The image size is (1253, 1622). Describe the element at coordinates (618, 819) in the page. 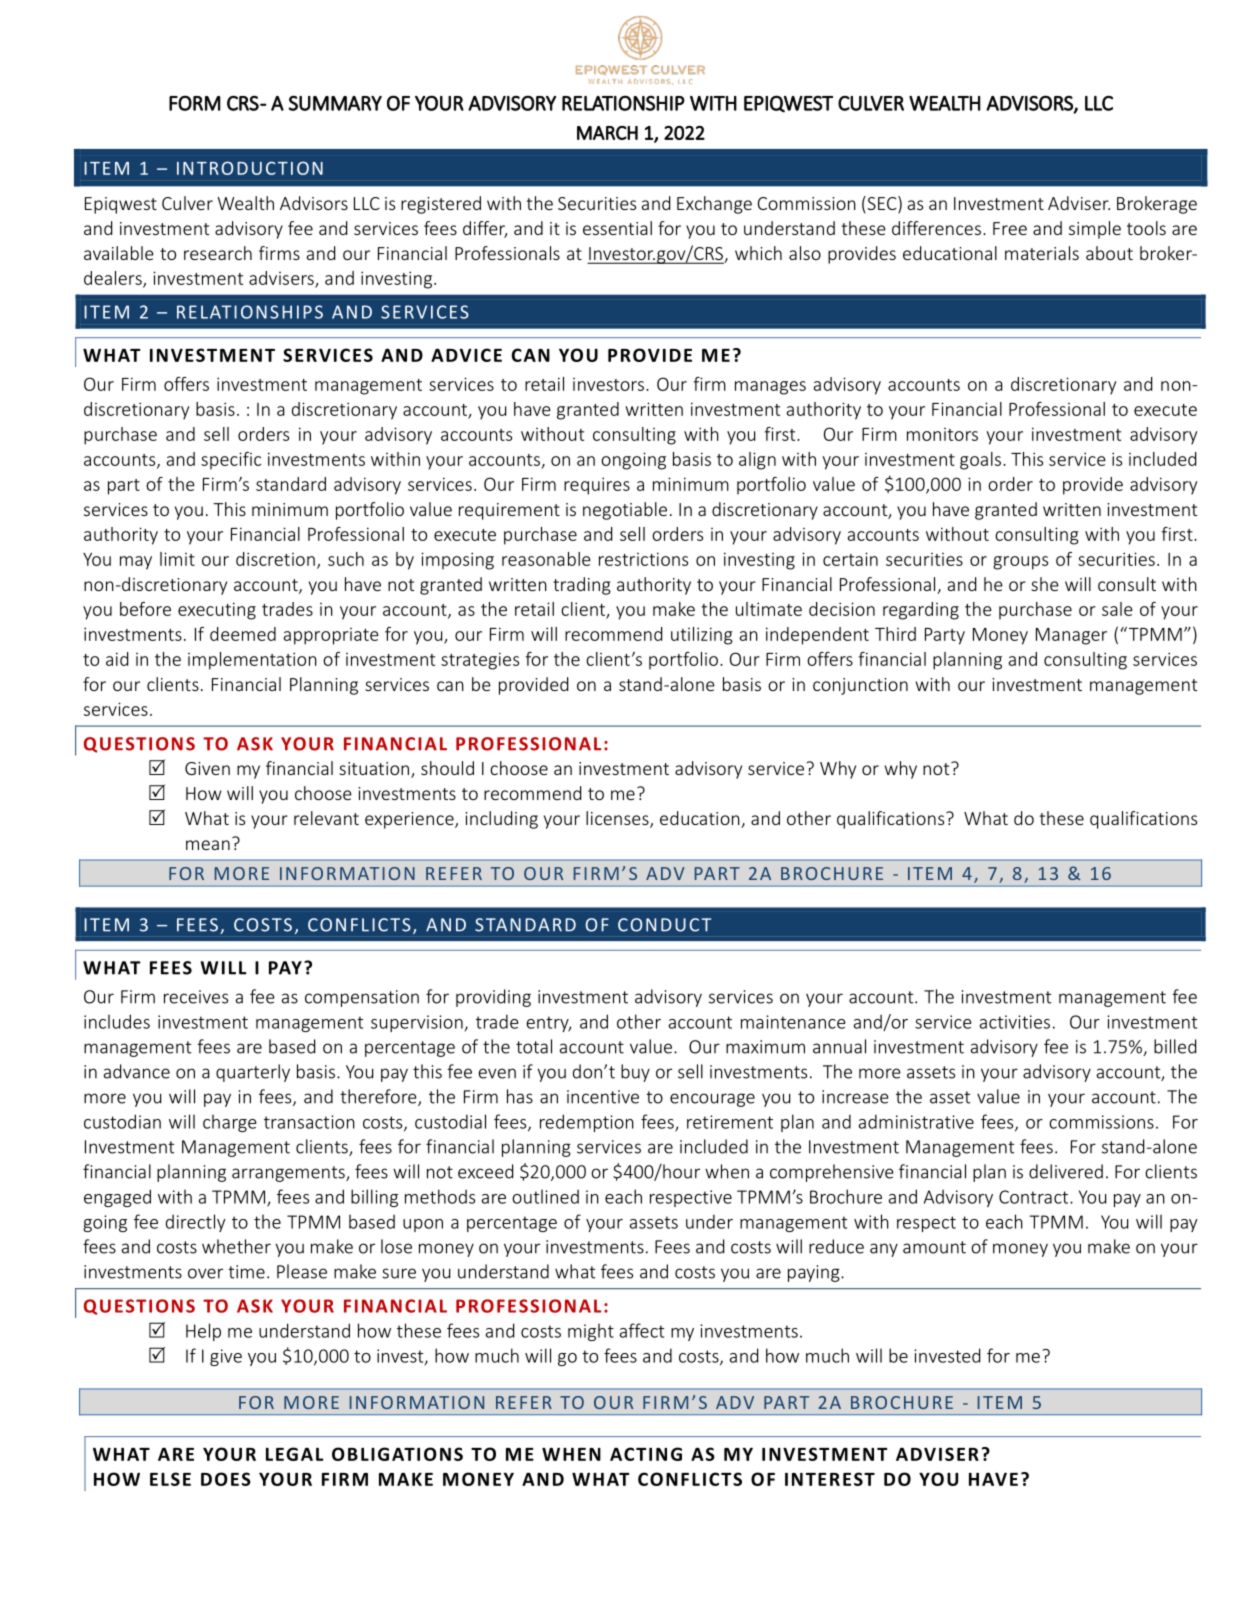

I see `licenses` at that location.
